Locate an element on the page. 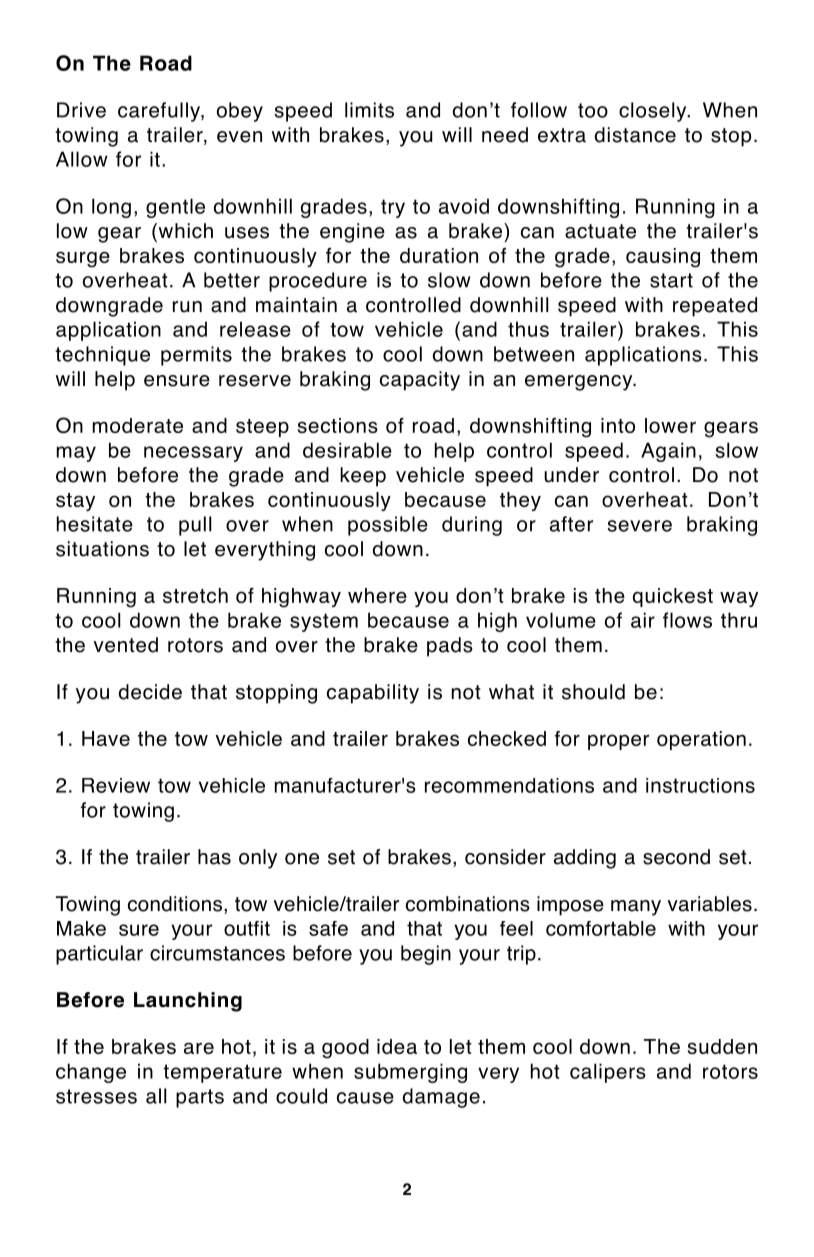 Image resolution: width=814 pixels, height=1257 pixels. stretch is located at coordinates (195, 595).
